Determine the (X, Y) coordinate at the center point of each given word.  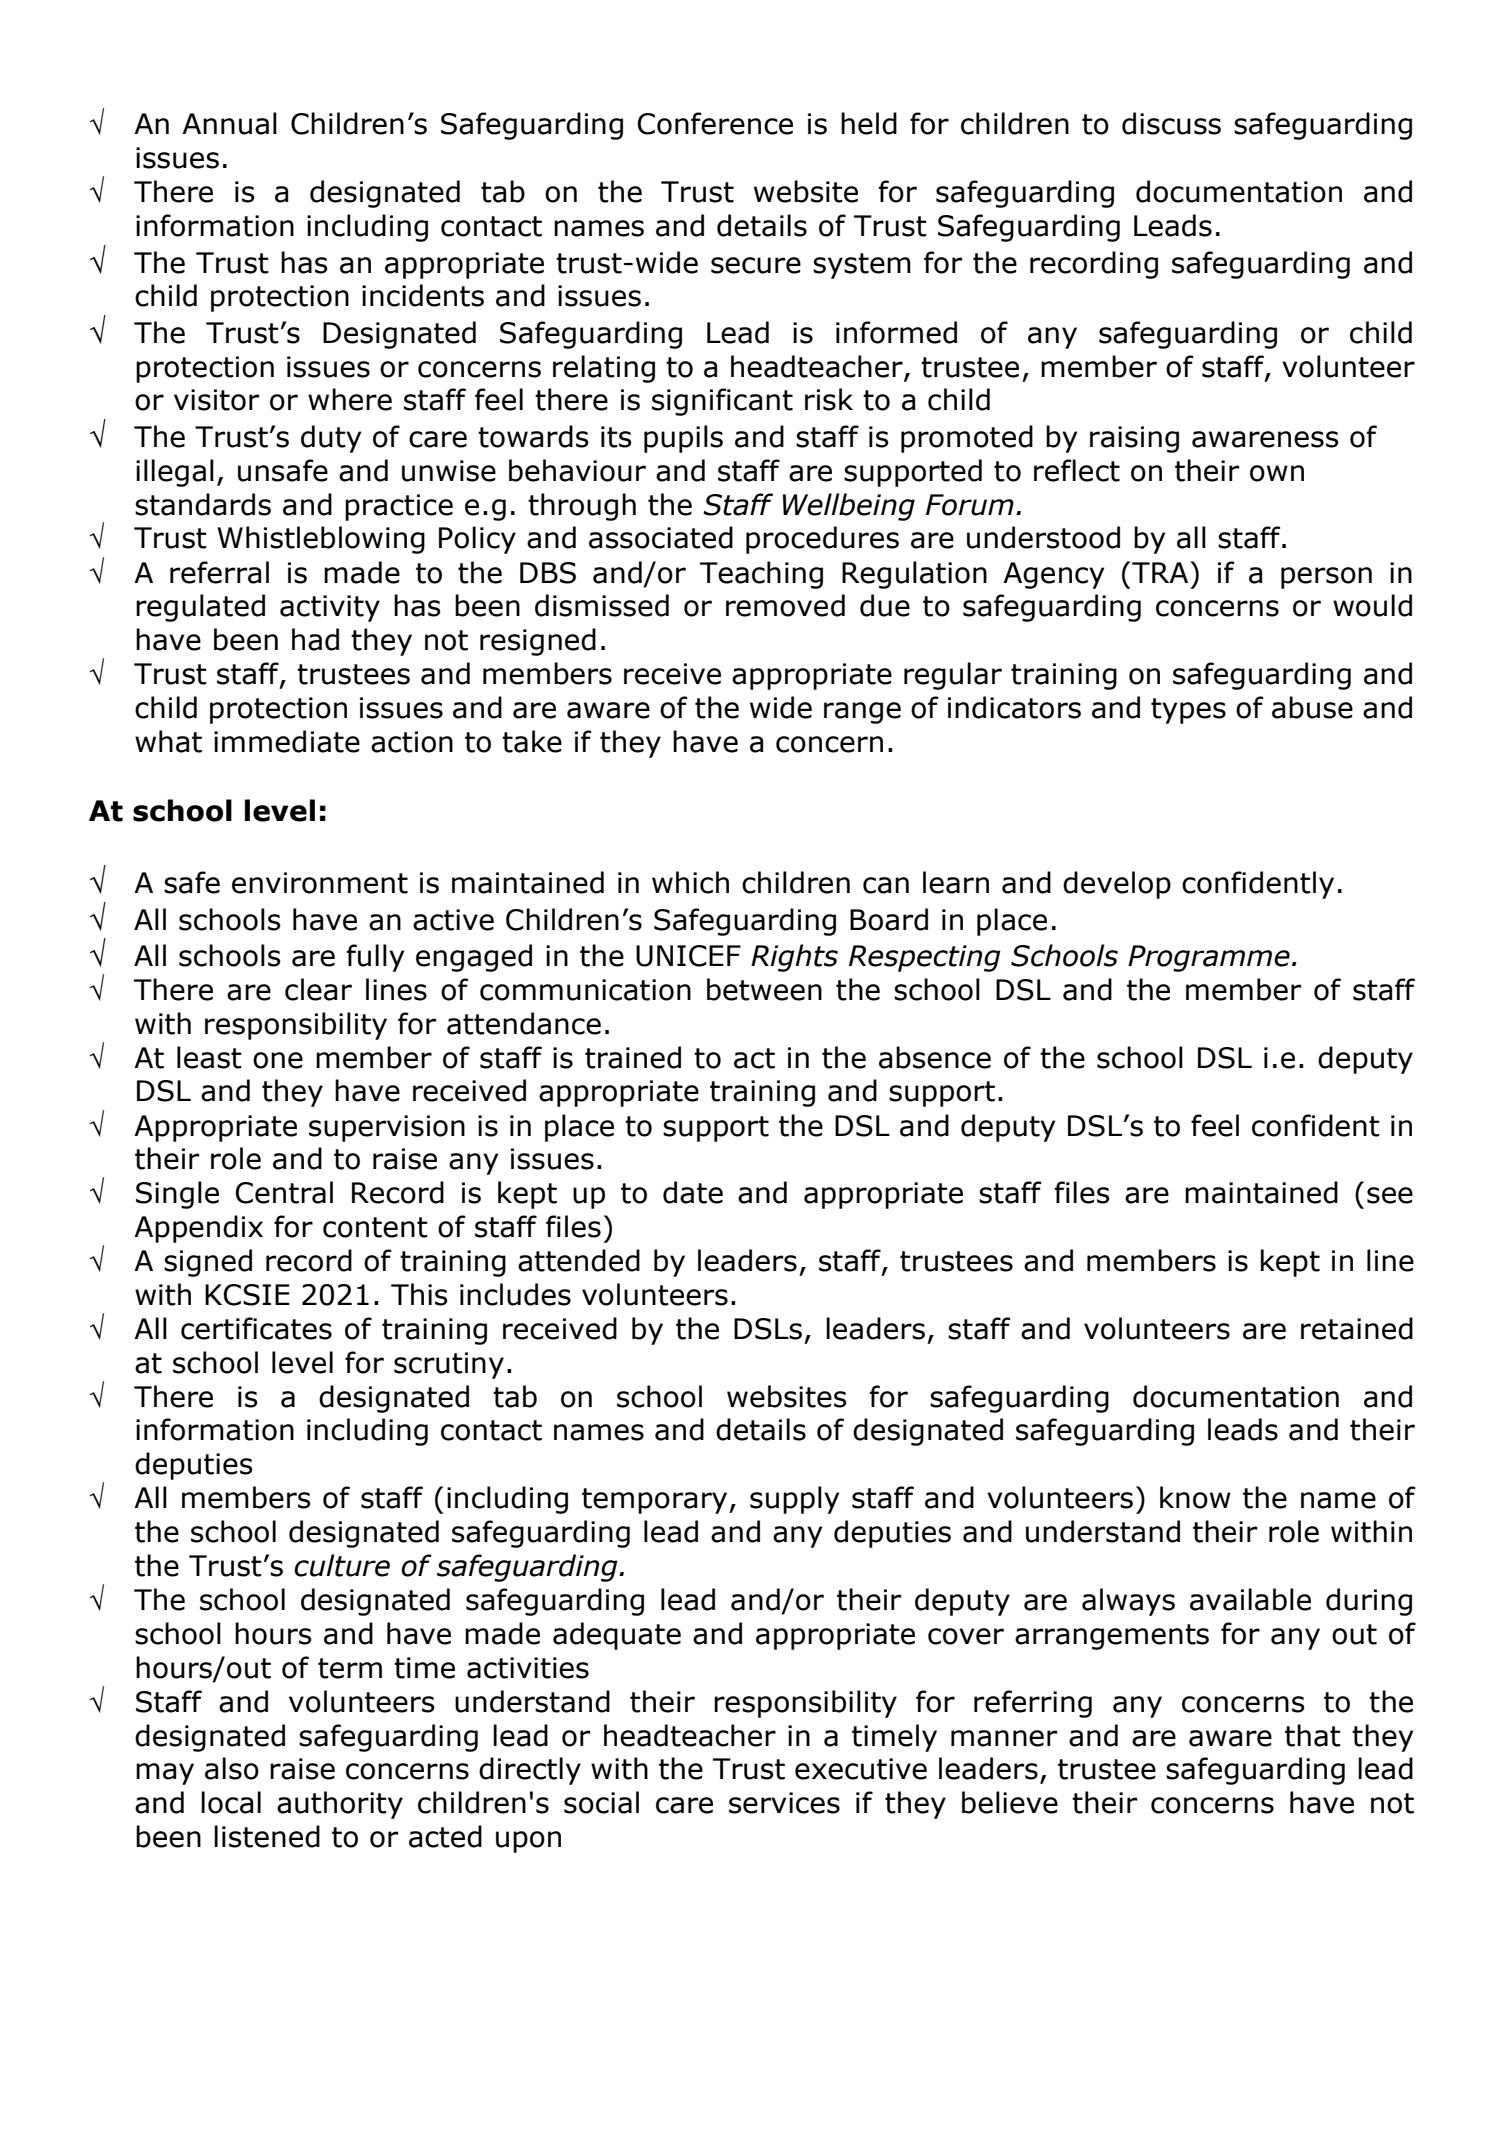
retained (1357, 1328)
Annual (229, 123)
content (375, 1227)
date (693, 1192)
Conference (715, 123)
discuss (1171, 123)
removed (785, 605)
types (1188, 711)
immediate (287, 741)
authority (340, 1805)
